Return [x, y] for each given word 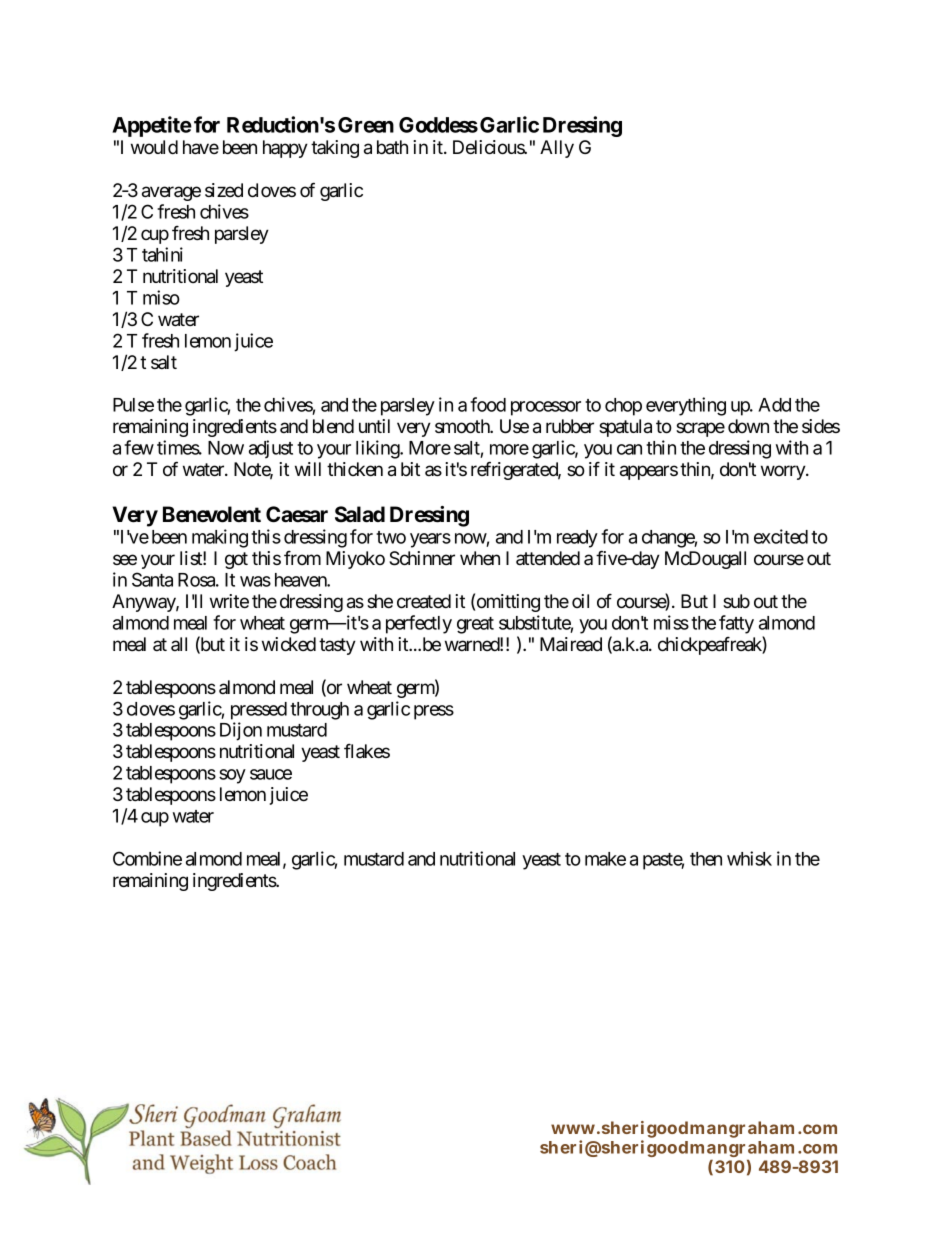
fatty [736, 624]
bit [410, 469]
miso [161, 297]
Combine [147, 858]
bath [392, 147]
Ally [557, 149]
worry [784, 472]
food [488, 404]
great [475, 625]
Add [774, 405]
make [605, 859]
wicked [289, 644]
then [706, 859]
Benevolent [212, 514]
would [154, 147]
